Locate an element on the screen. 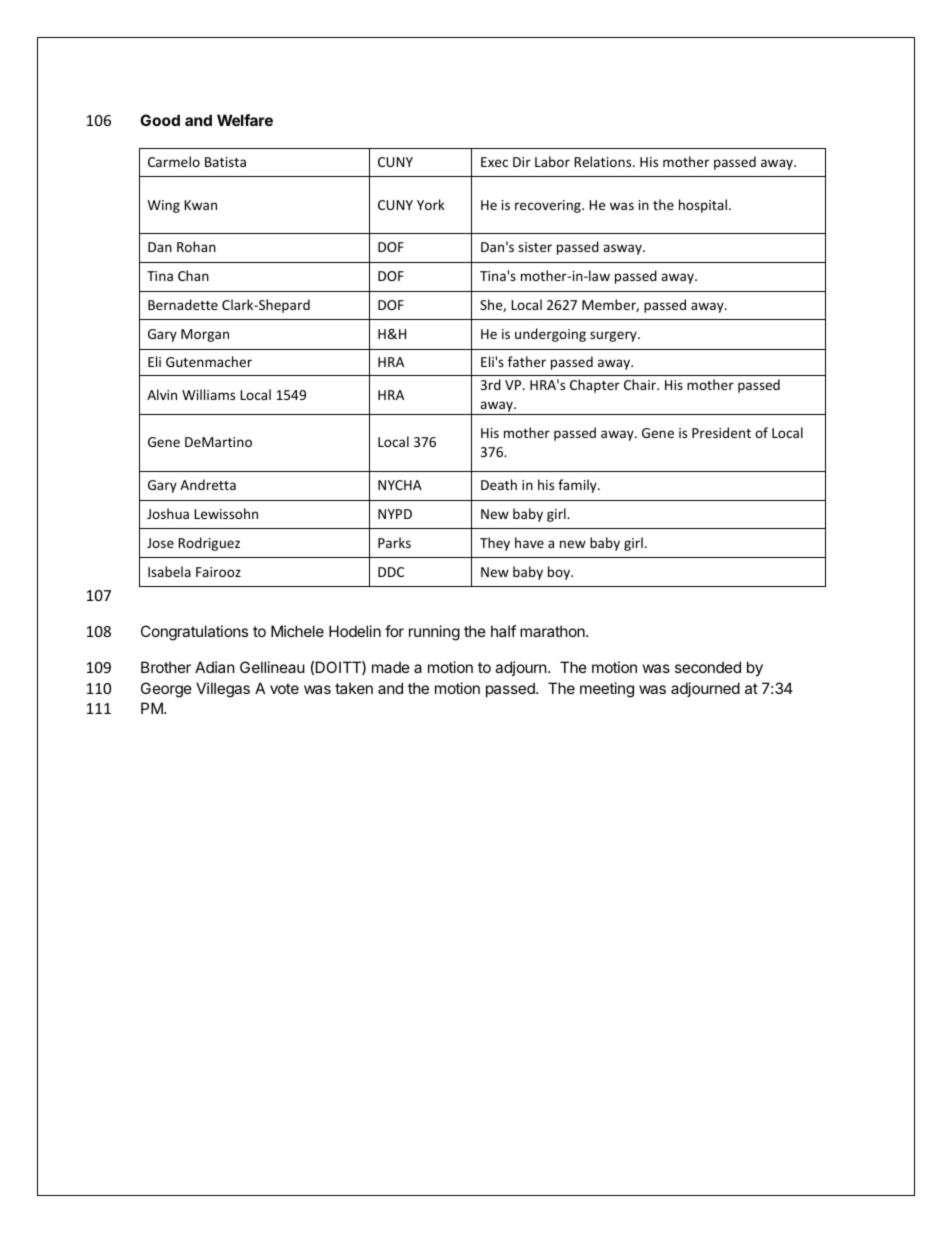 This screenshot has height=1233, width=952. Chair is located at coordinates (641, 384).
